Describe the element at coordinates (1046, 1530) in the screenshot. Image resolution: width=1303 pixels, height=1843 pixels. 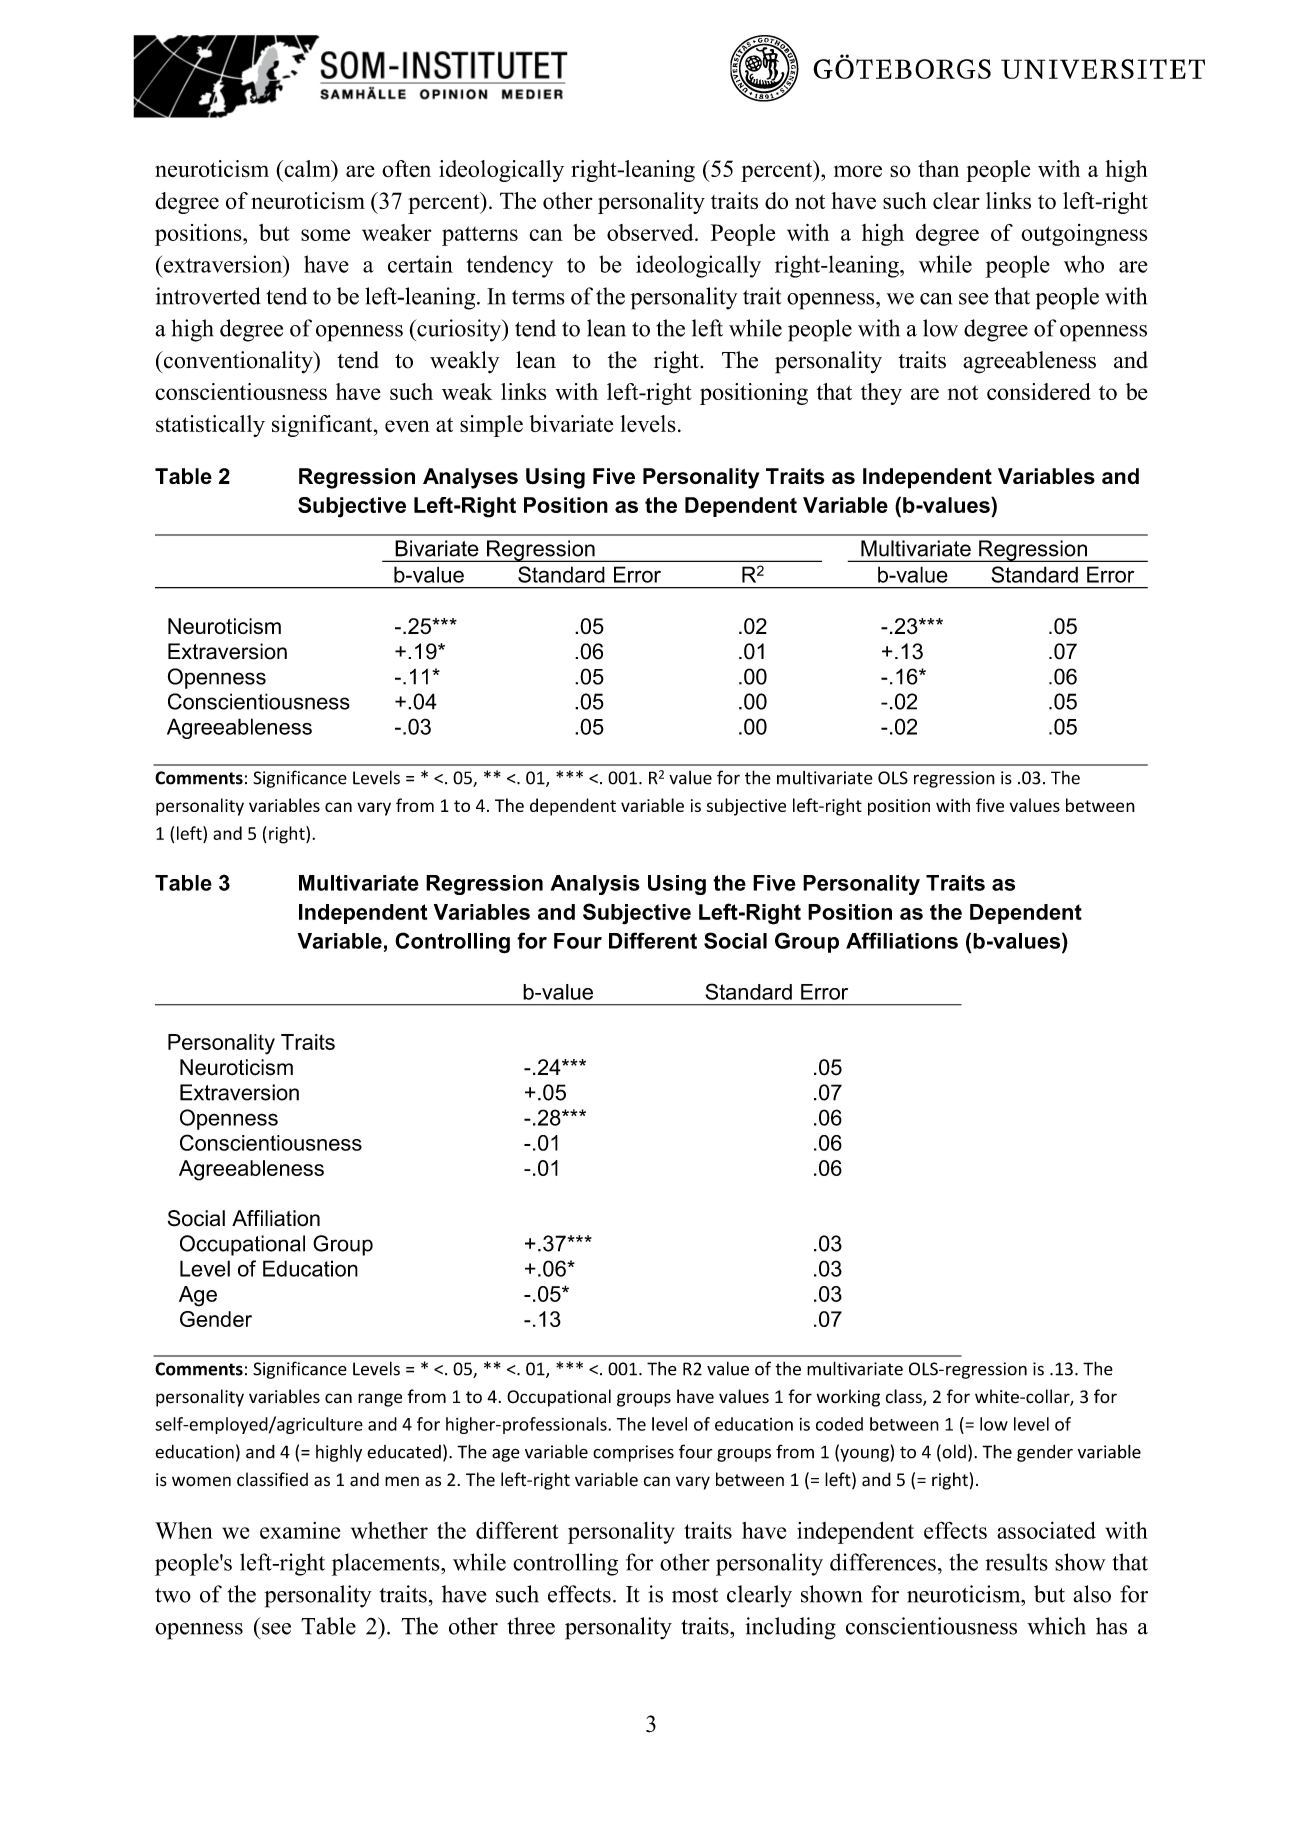
I see `associated` at that location.
